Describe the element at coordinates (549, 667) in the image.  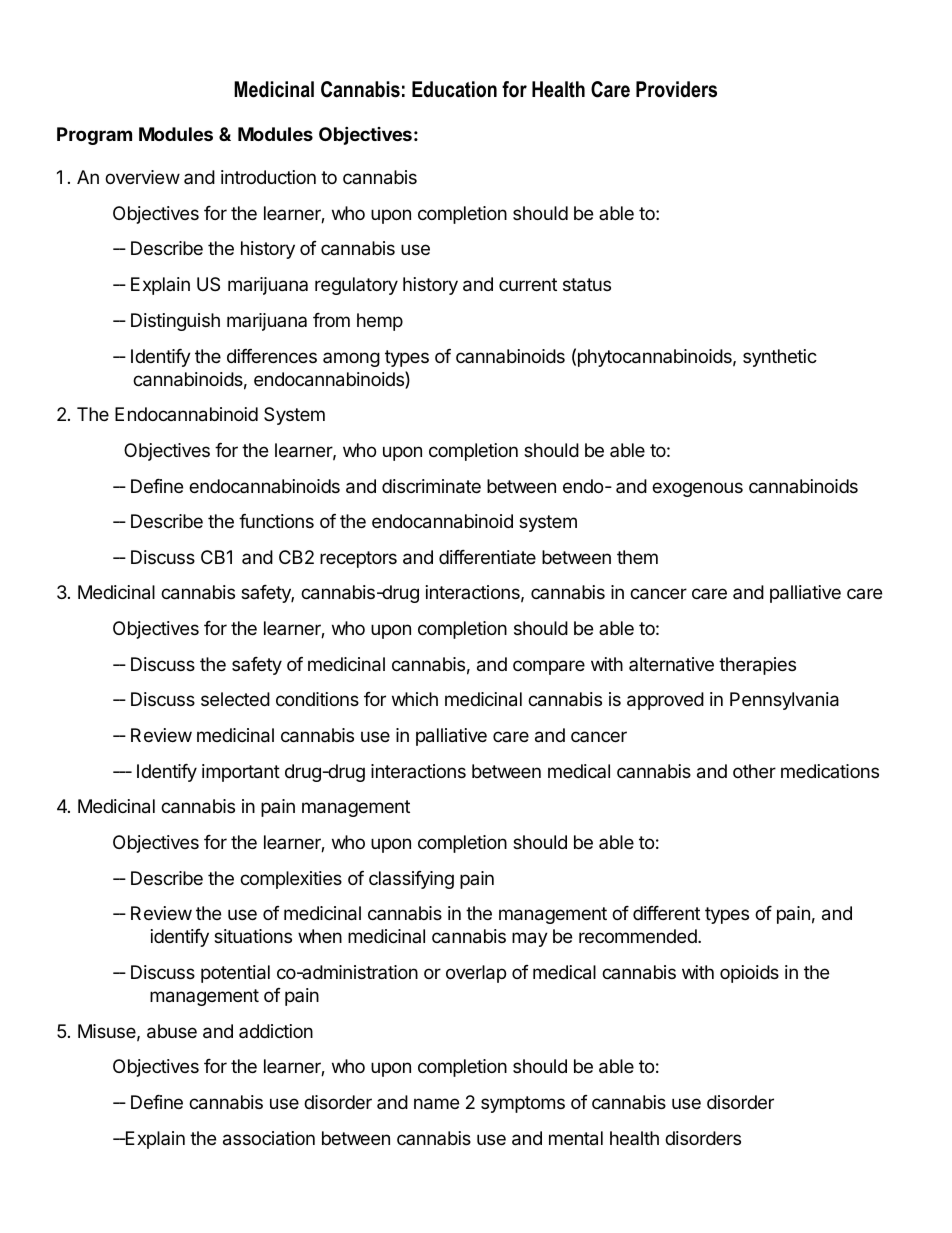
I see `compare` at that location.
